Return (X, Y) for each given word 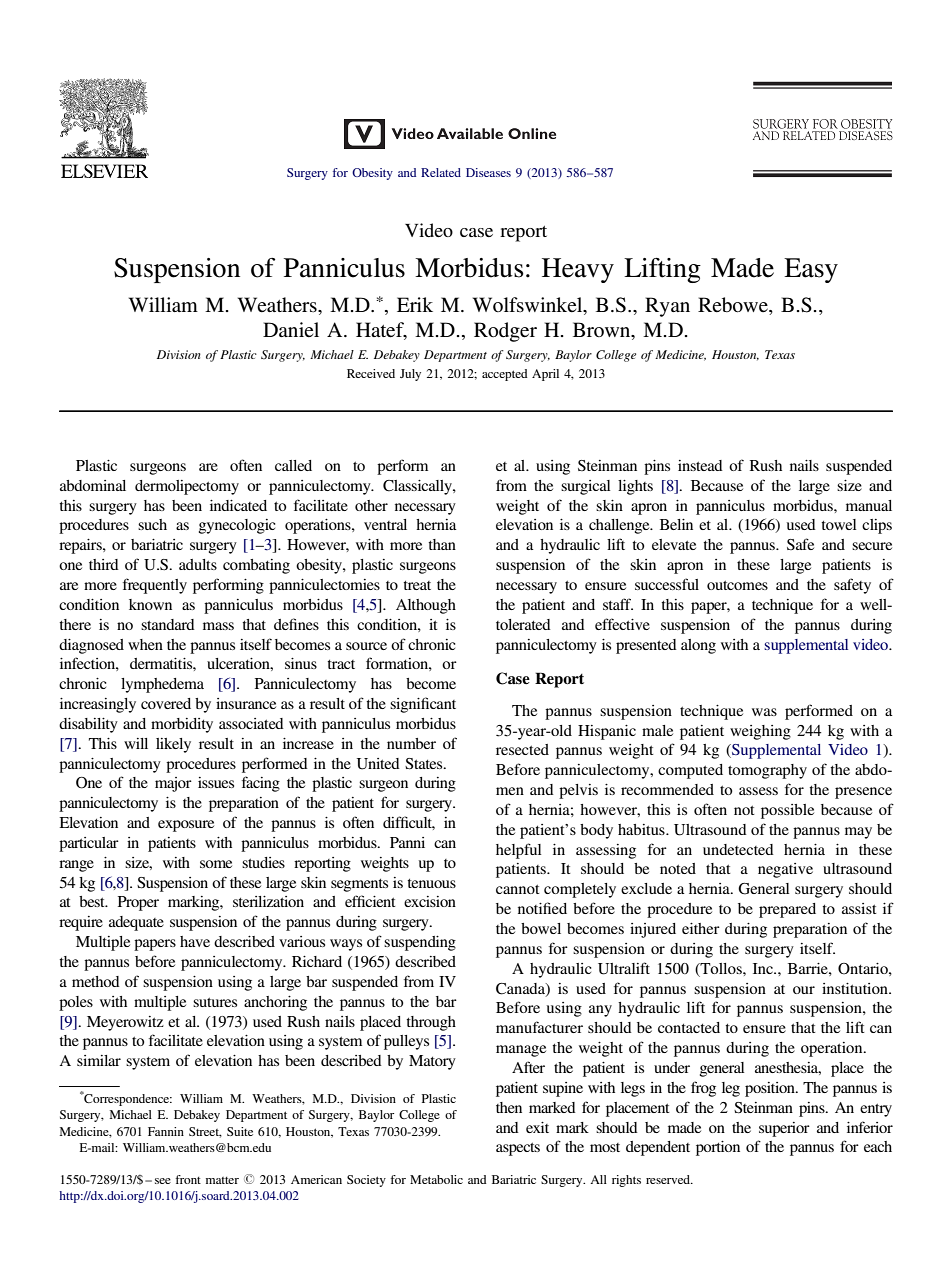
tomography (767, 771)
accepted (505, 375)
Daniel (291, 330)
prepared (787, 910)
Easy (811, 270)
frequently (155, 586)
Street (205, 1132)
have (195, 941)
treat (417, 585)
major (173, 784)
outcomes (737, 585)
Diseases (488, 172)
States (425, 764)
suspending (420, 943)
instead (700, 465)
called (293, 465)
